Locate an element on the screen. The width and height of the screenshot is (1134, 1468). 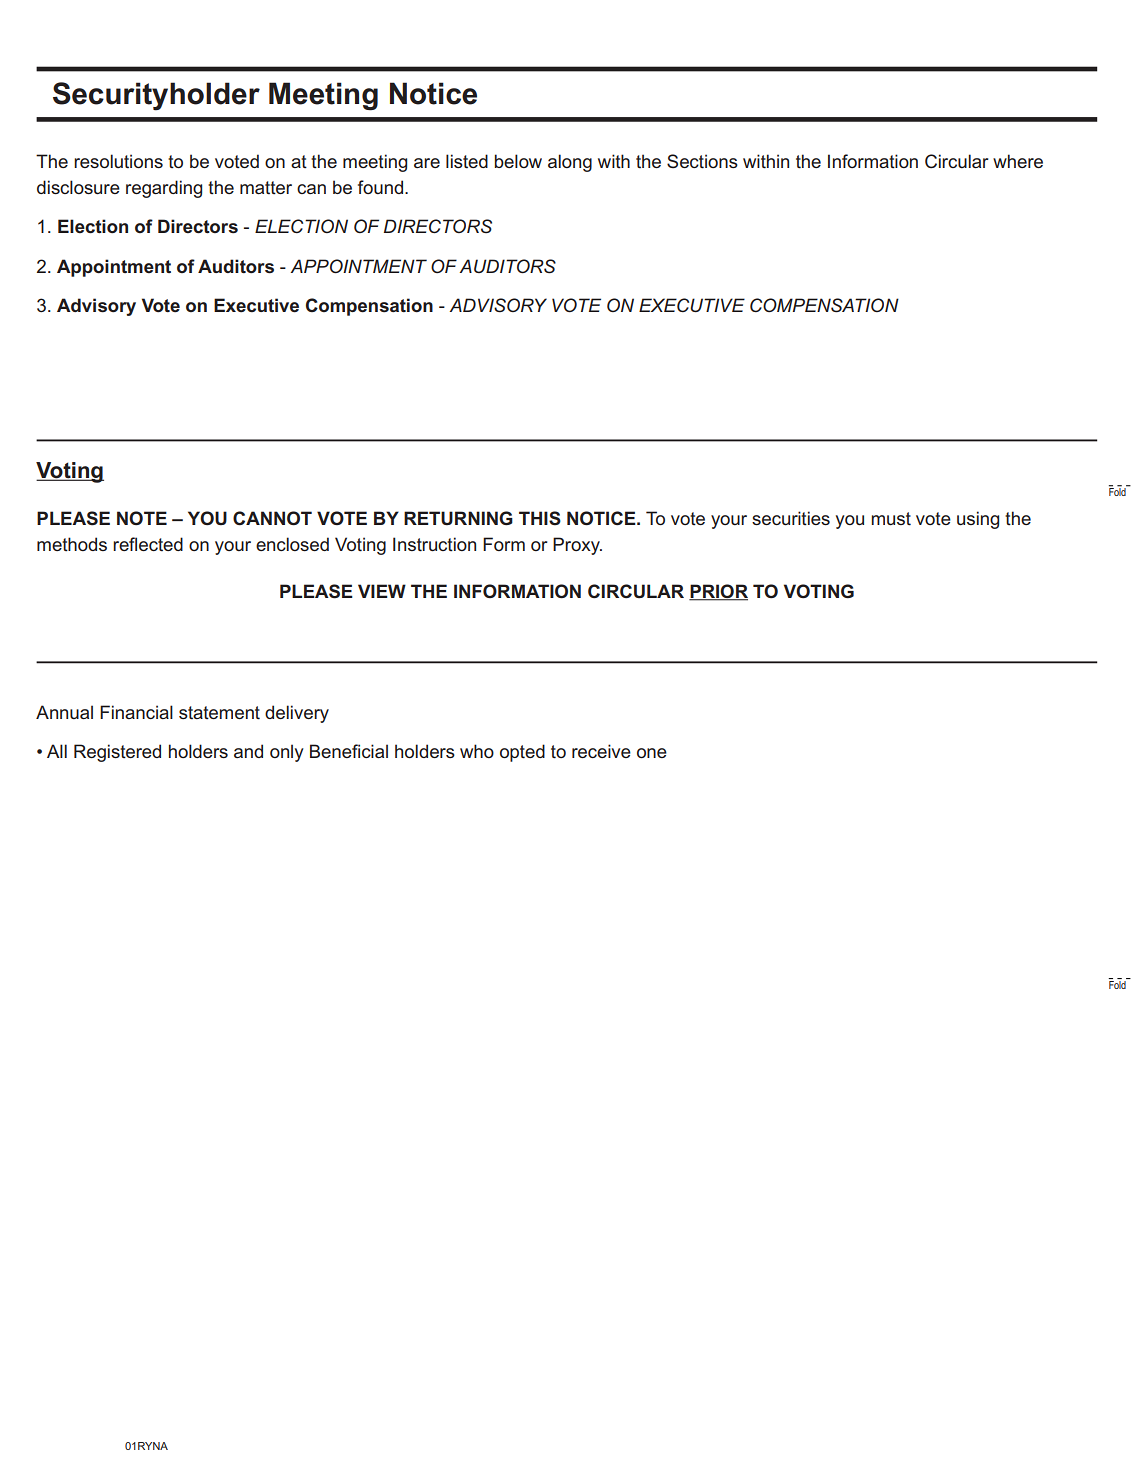
THIS is located at coordinates (540, 518).
